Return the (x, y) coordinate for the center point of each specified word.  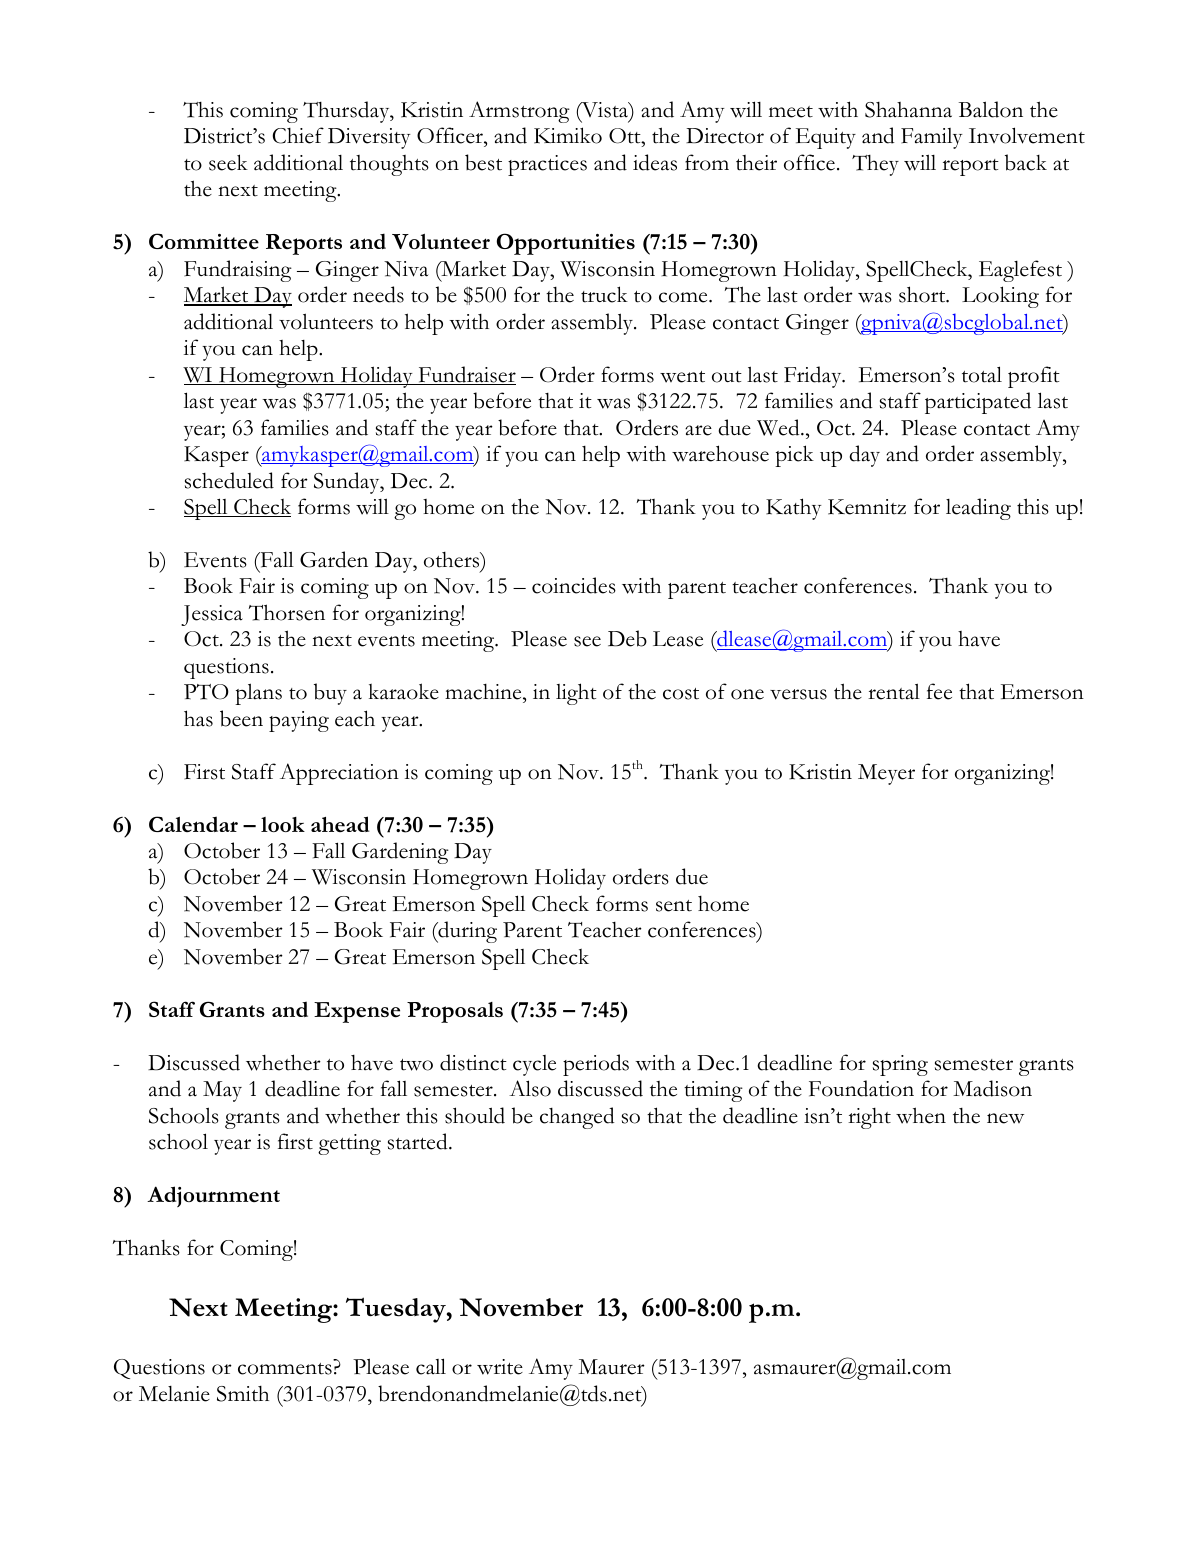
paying (299, 721)
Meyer (886, 774)
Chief (298, 135)
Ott (626, 136)
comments (285, 1369)
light (576, 694)
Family (932, 138)
